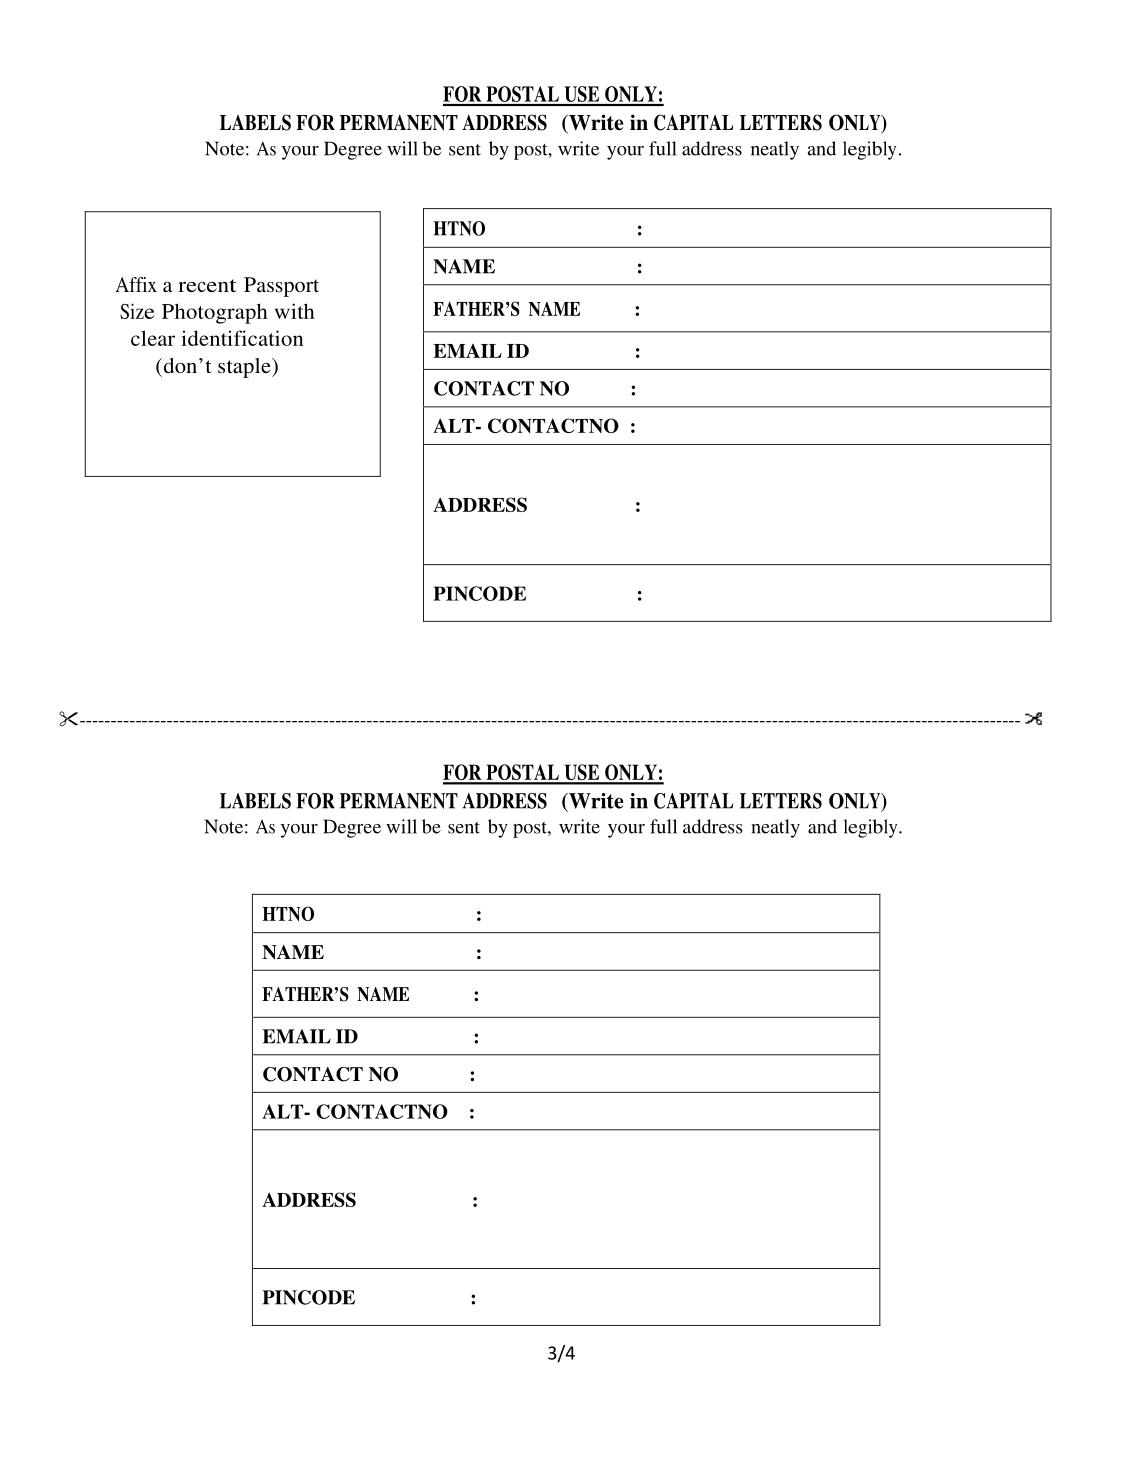  I want to click on identification, so click(242, 338).
